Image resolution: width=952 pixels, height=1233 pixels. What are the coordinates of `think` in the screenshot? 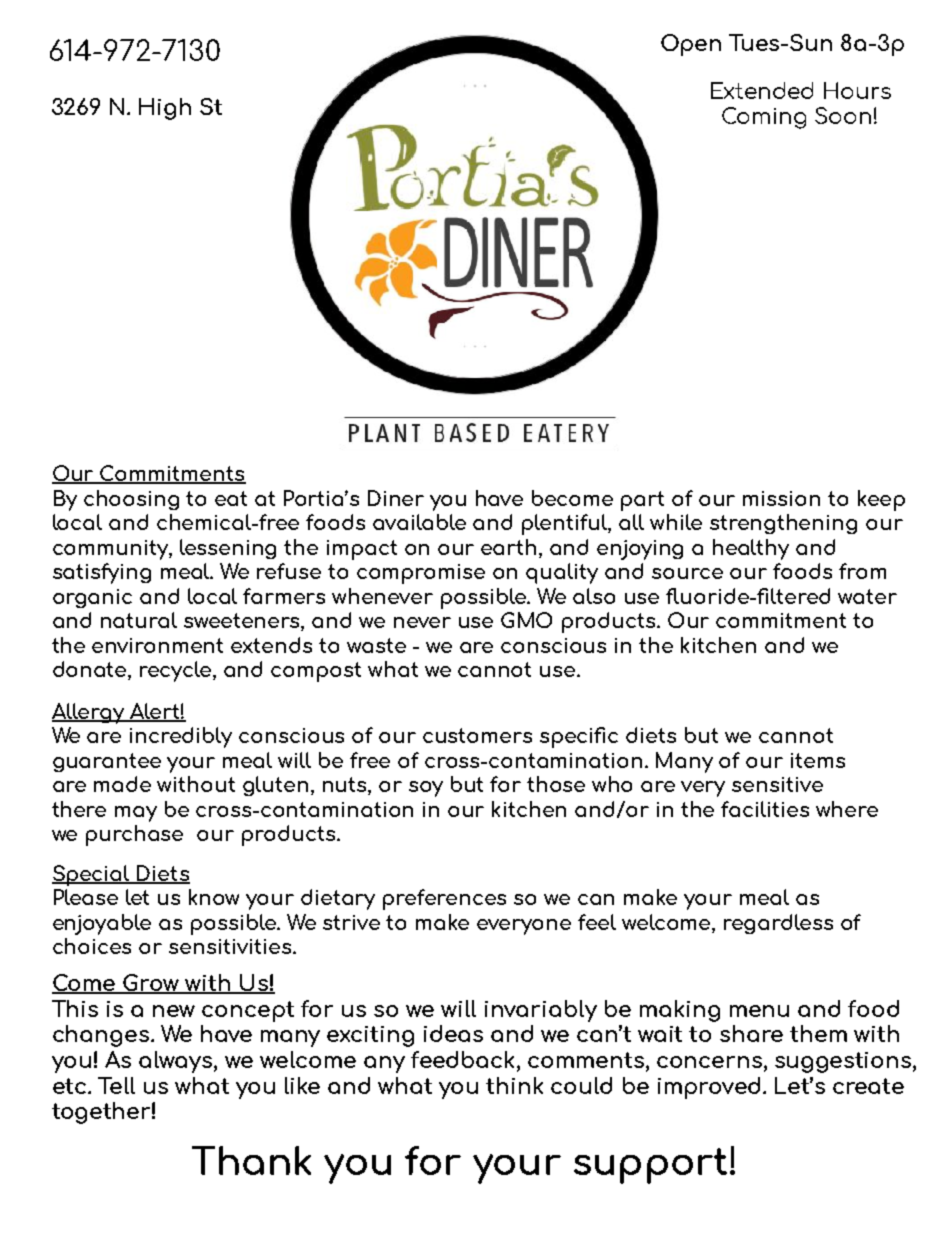 It's located at (514, 1085).
